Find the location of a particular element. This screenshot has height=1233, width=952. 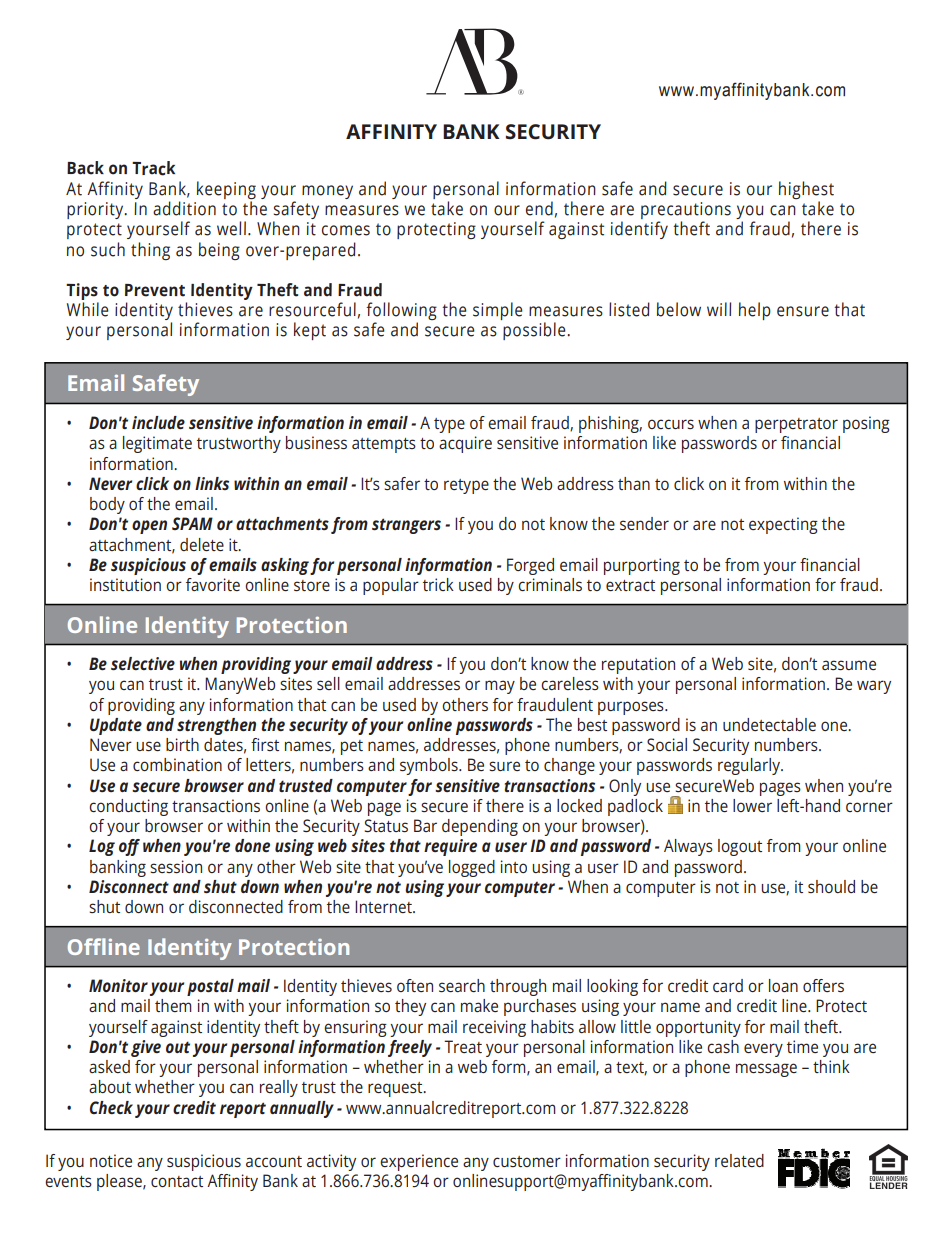

perpetrator is located at coordinates (796, 425).
